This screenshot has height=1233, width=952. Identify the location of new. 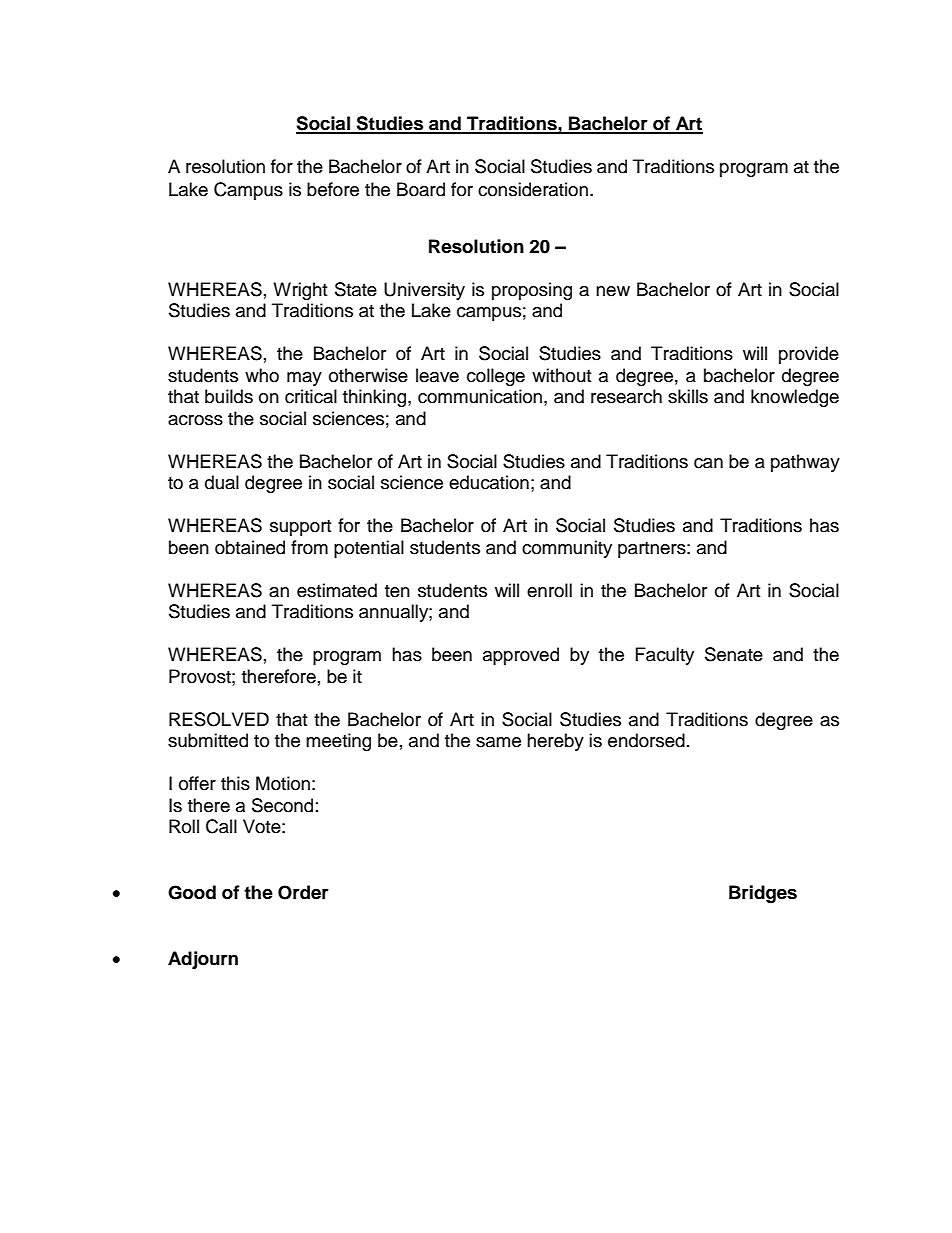
(613, 291).
